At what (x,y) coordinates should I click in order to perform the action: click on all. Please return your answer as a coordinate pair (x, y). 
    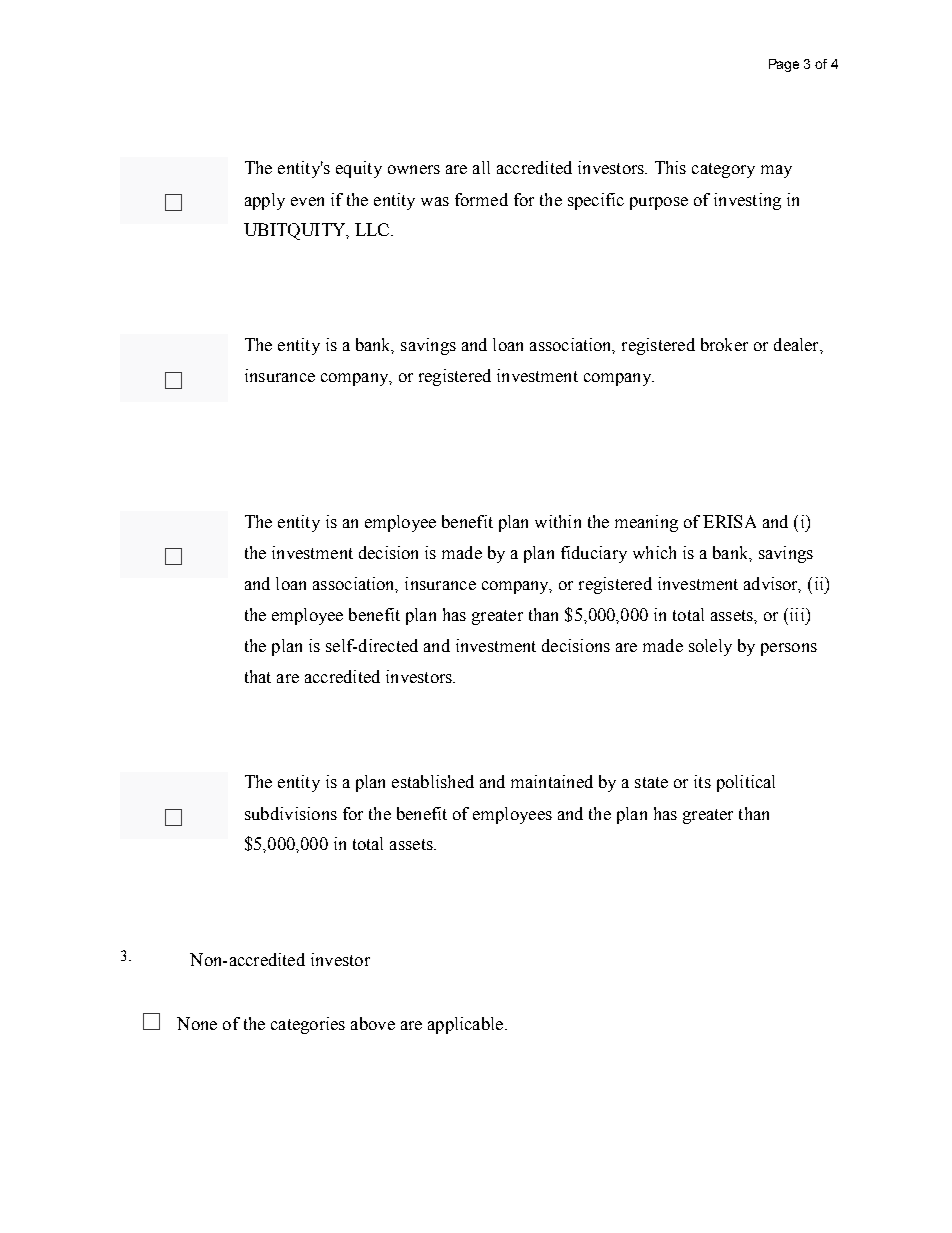
    Looking at the image, I should click on (481, 167).
